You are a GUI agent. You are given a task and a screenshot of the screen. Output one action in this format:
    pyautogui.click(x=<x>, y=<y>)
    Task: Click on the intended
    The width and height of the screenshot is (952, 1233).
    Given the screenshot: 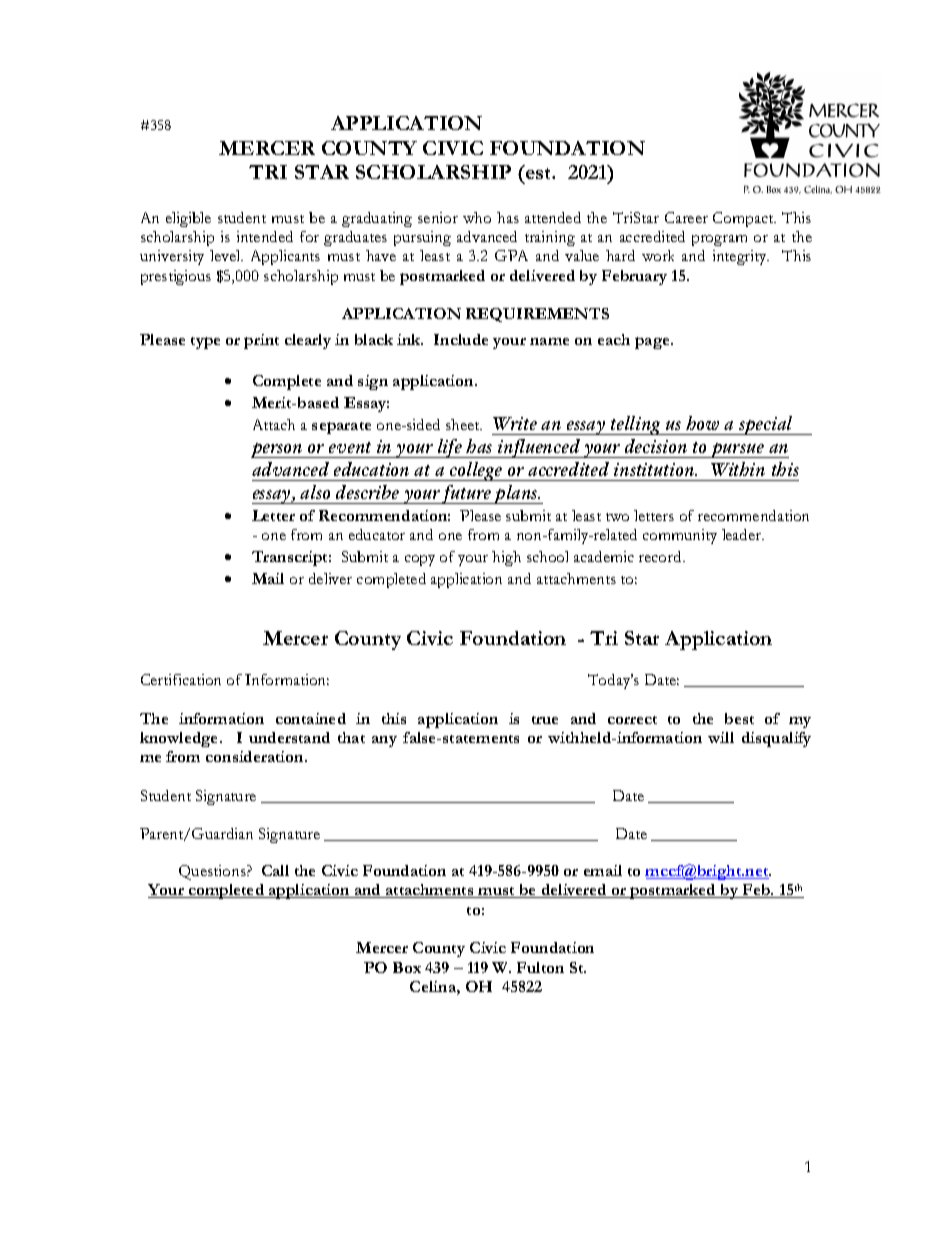 What is the action you would take?
    pyautogui.click(x=265, y=236)
